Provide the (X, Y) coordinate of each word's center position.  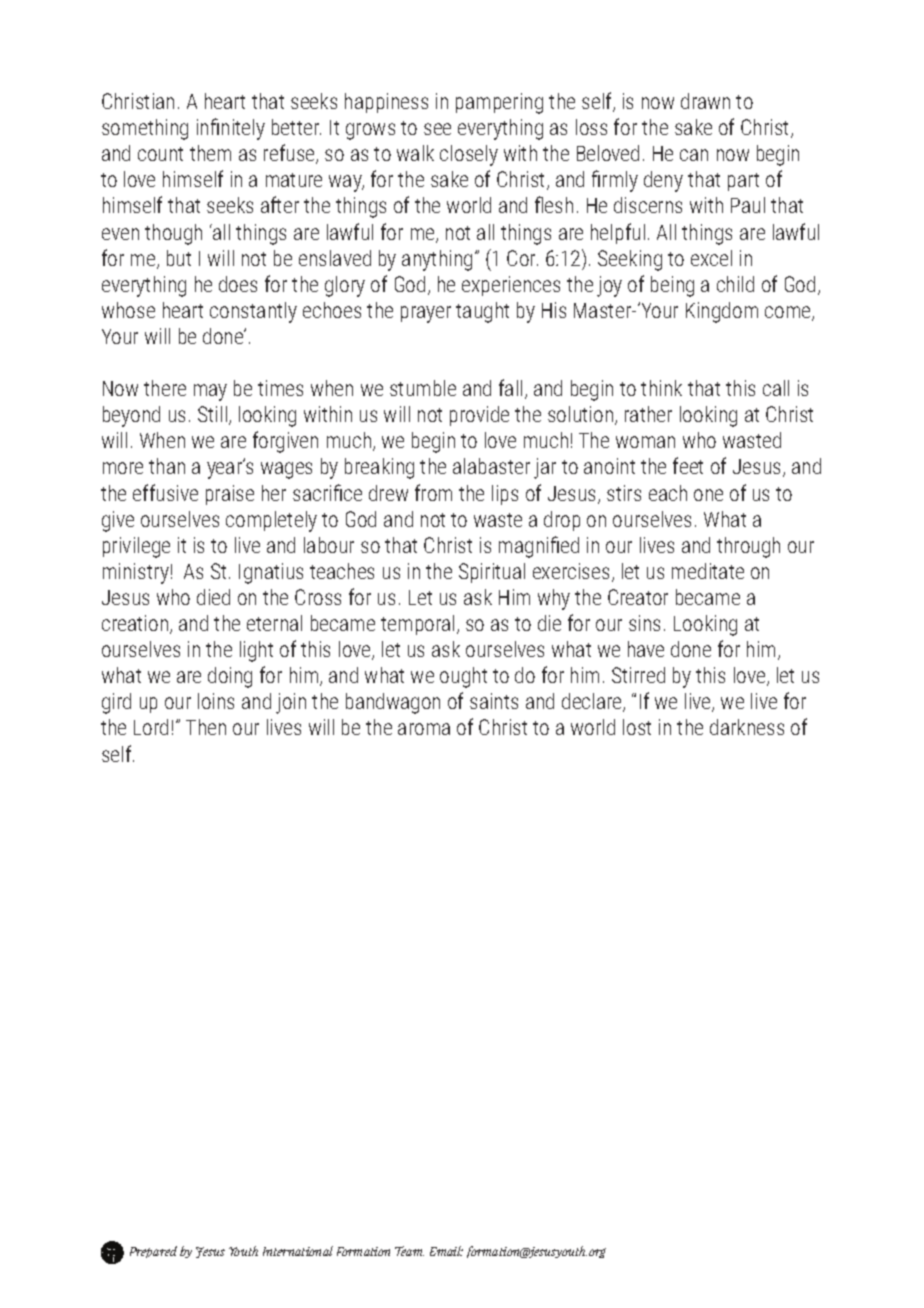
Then (206, 727)
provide (479, 416)
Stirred (638, 675)
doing (230, 677)
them (210, 153)
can (694, 155)
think (661, 388)
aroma (424, 729)
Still (212, 414)
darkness (747, 727)
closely (469, 155)
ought (463, 677)
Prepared (153, 1252)
